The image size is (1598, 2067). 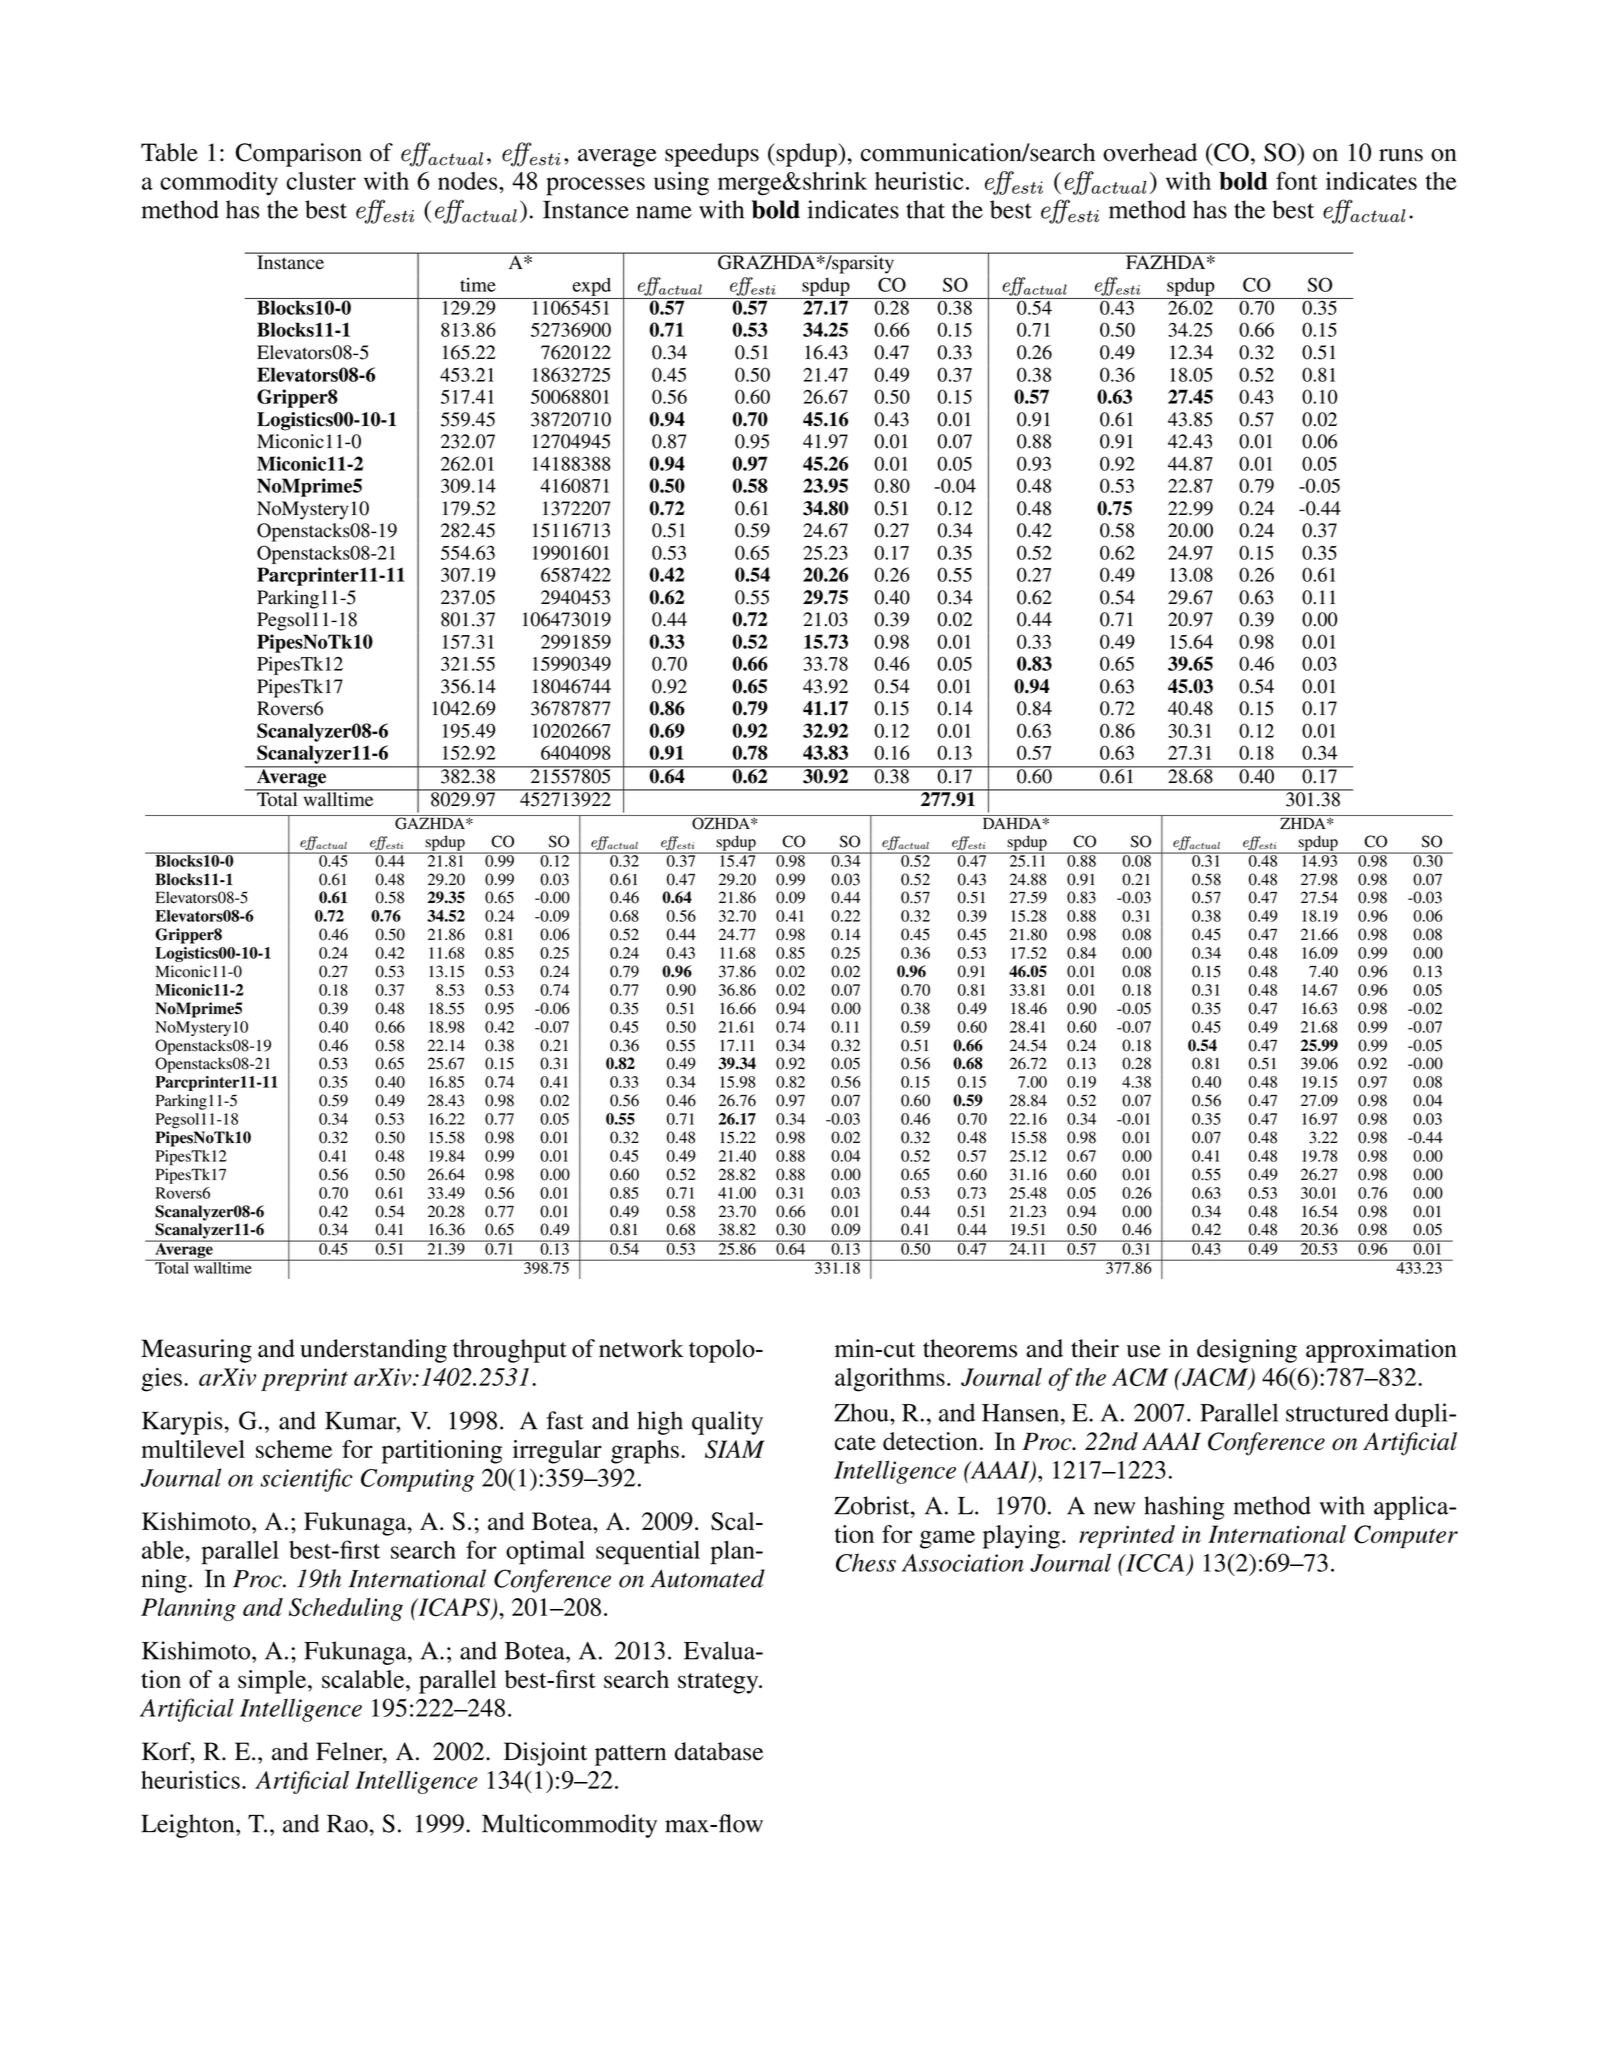 I want to click on font, so click(x=1297, y=180).
